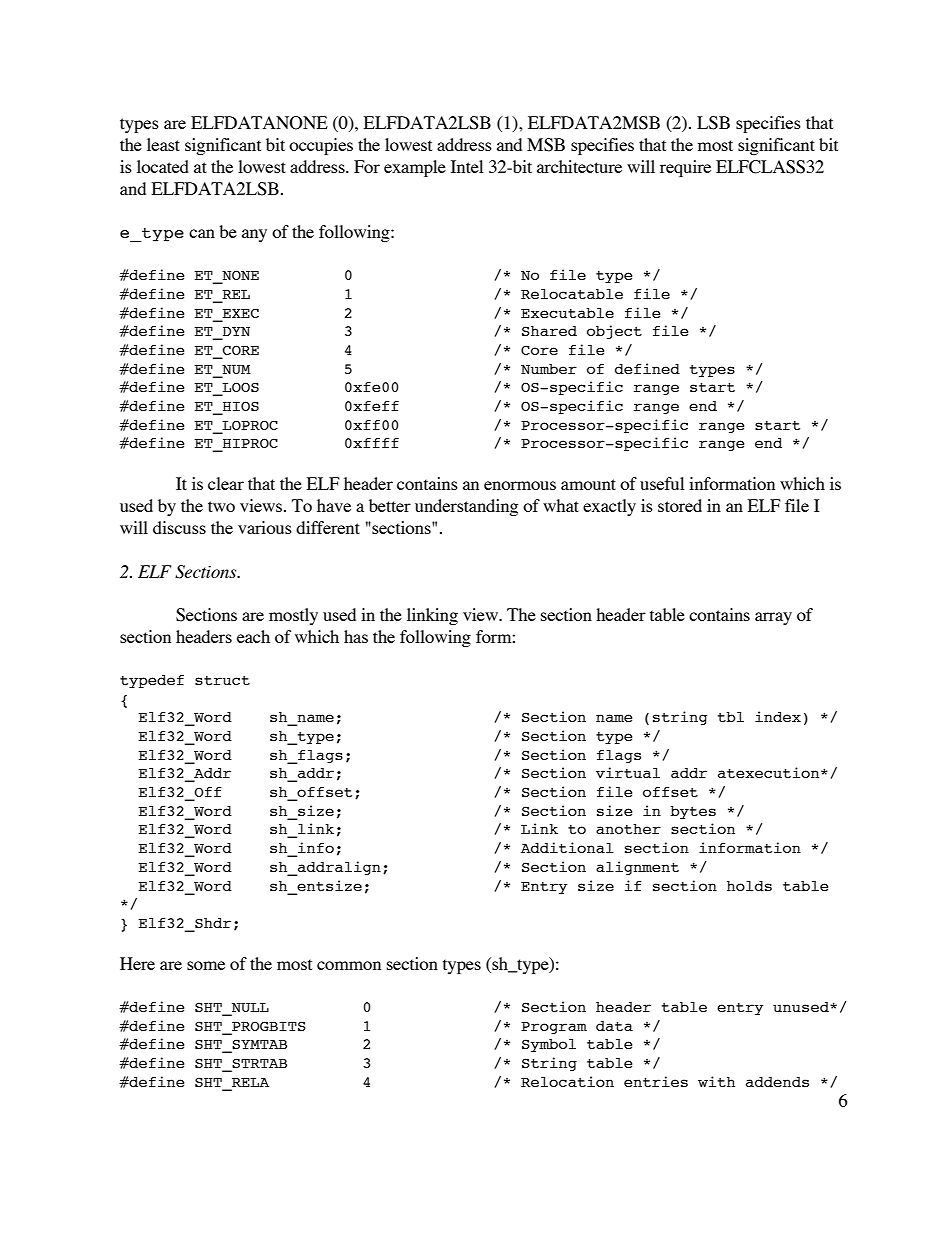 This document has width=952, height=1233. Describe the element at coordinates (356, 636) in the document. I see `has` at that location.
